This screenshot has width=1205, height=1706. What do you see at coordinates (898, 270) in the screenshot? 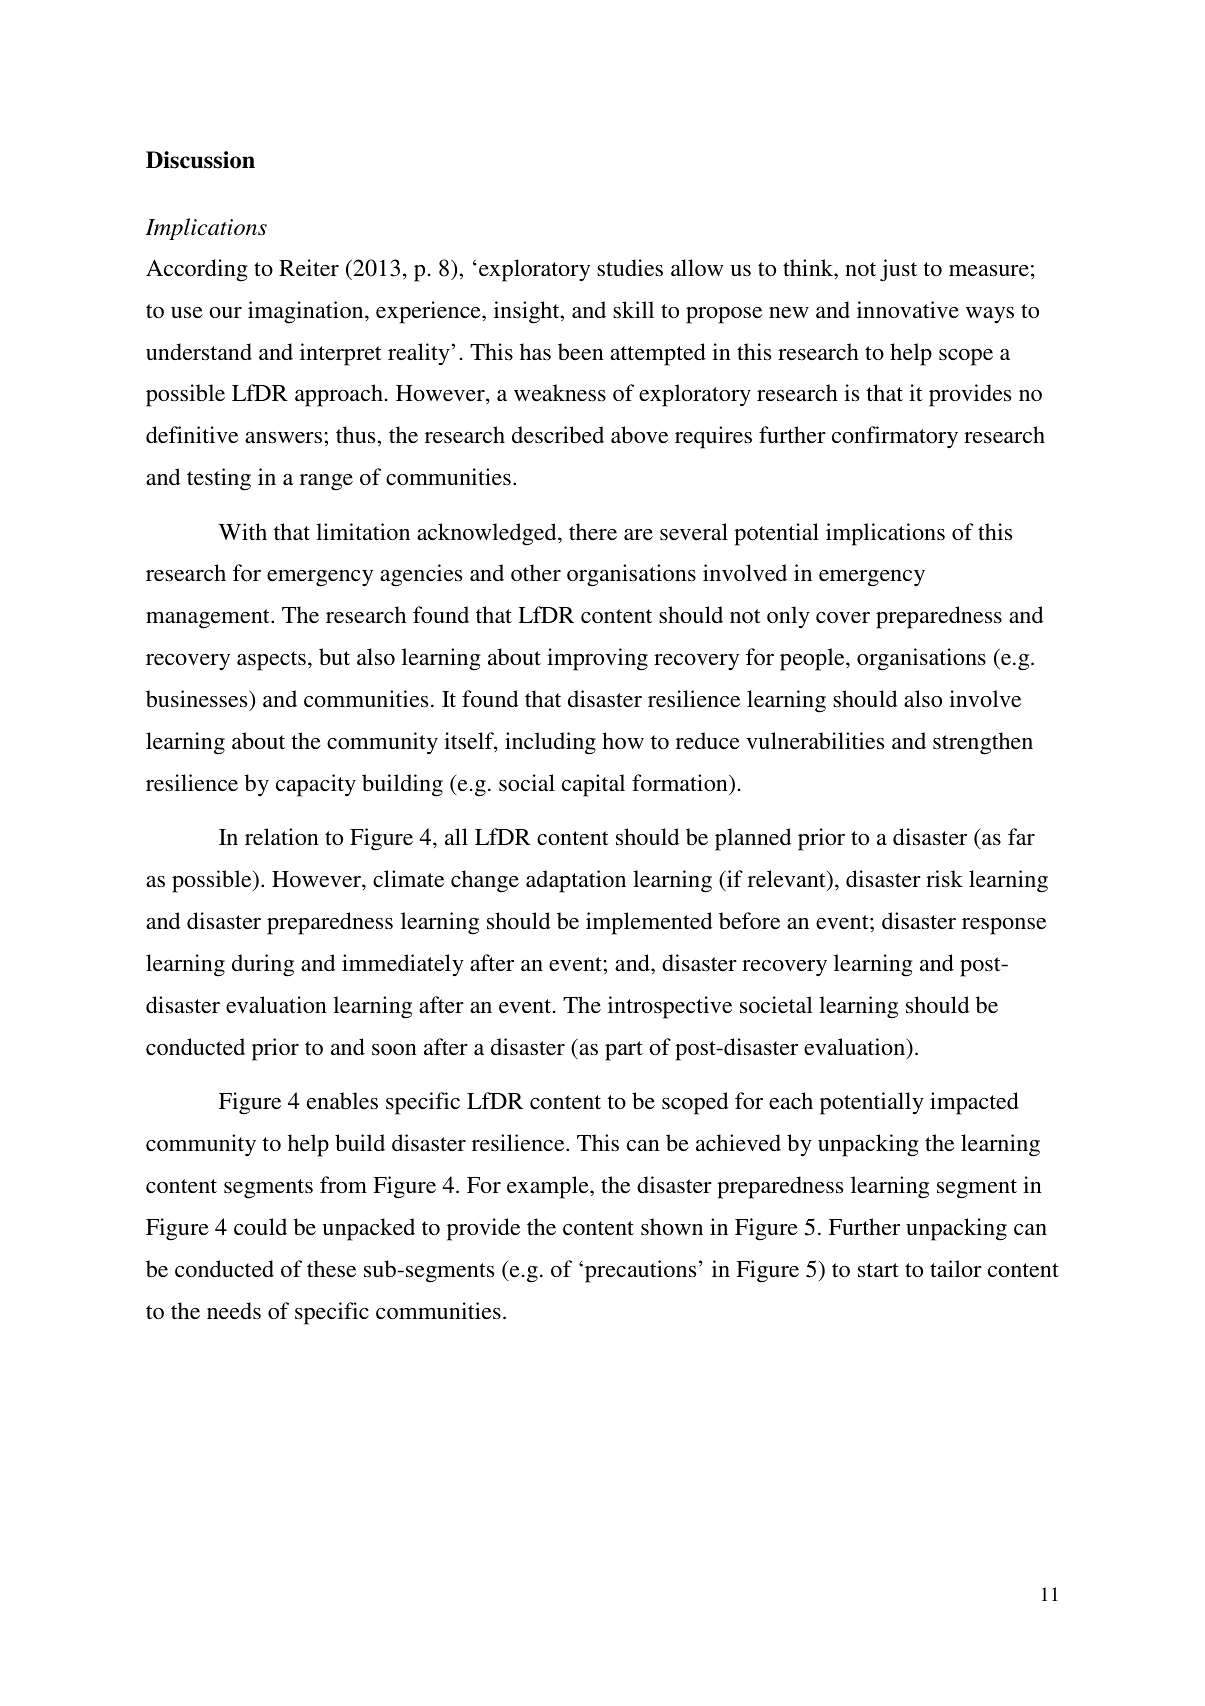
I see `just` at bounding box center [898, 270].
